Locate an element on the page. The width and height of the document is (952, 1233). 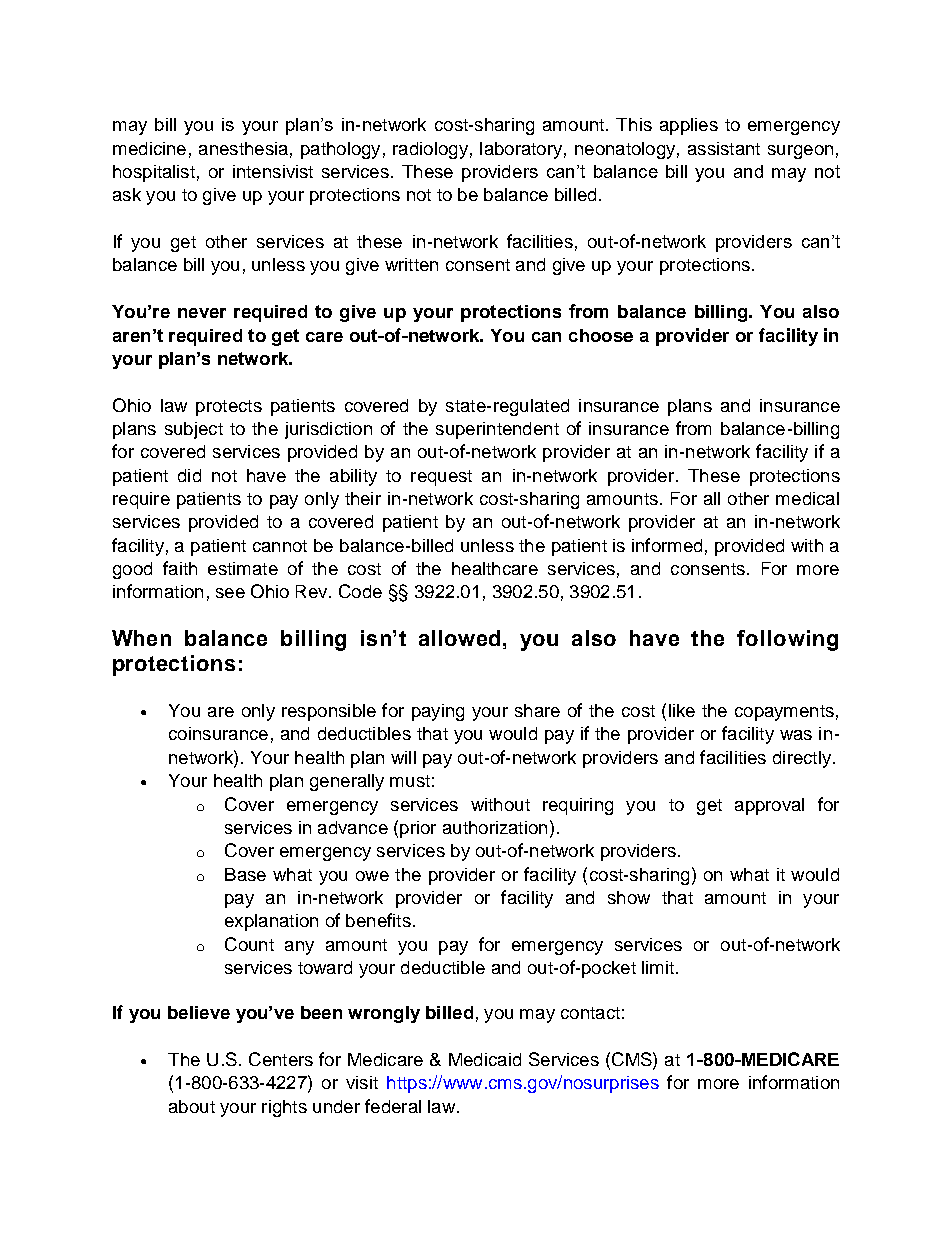
medical is located at coordinates (807, 498).
